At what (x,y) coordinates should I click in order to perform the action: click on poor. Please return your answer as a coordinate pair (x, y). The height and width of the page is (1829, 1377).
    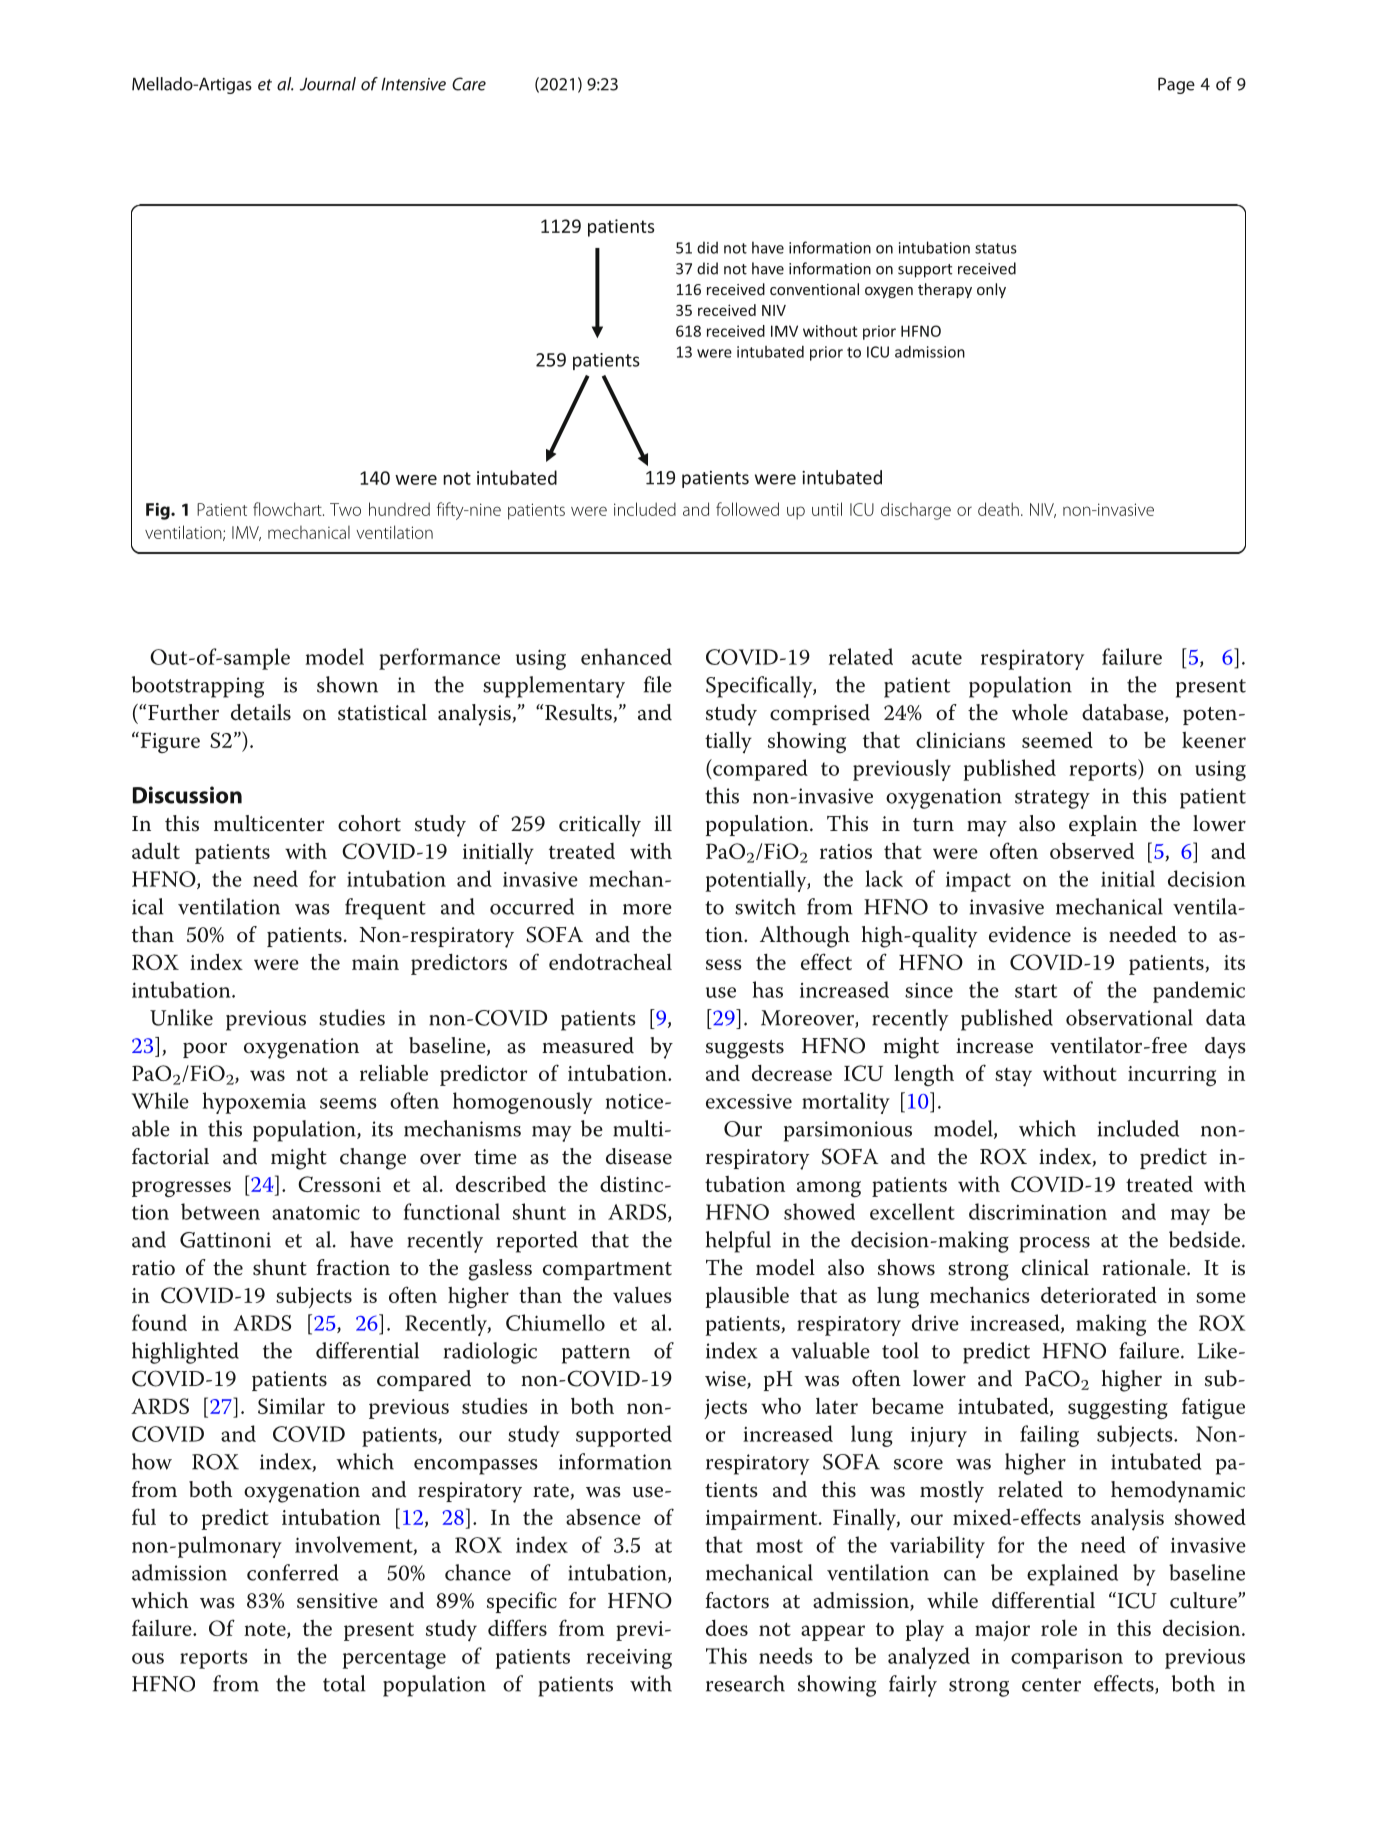
    Looking at the image, I should click on (205, 1050).
